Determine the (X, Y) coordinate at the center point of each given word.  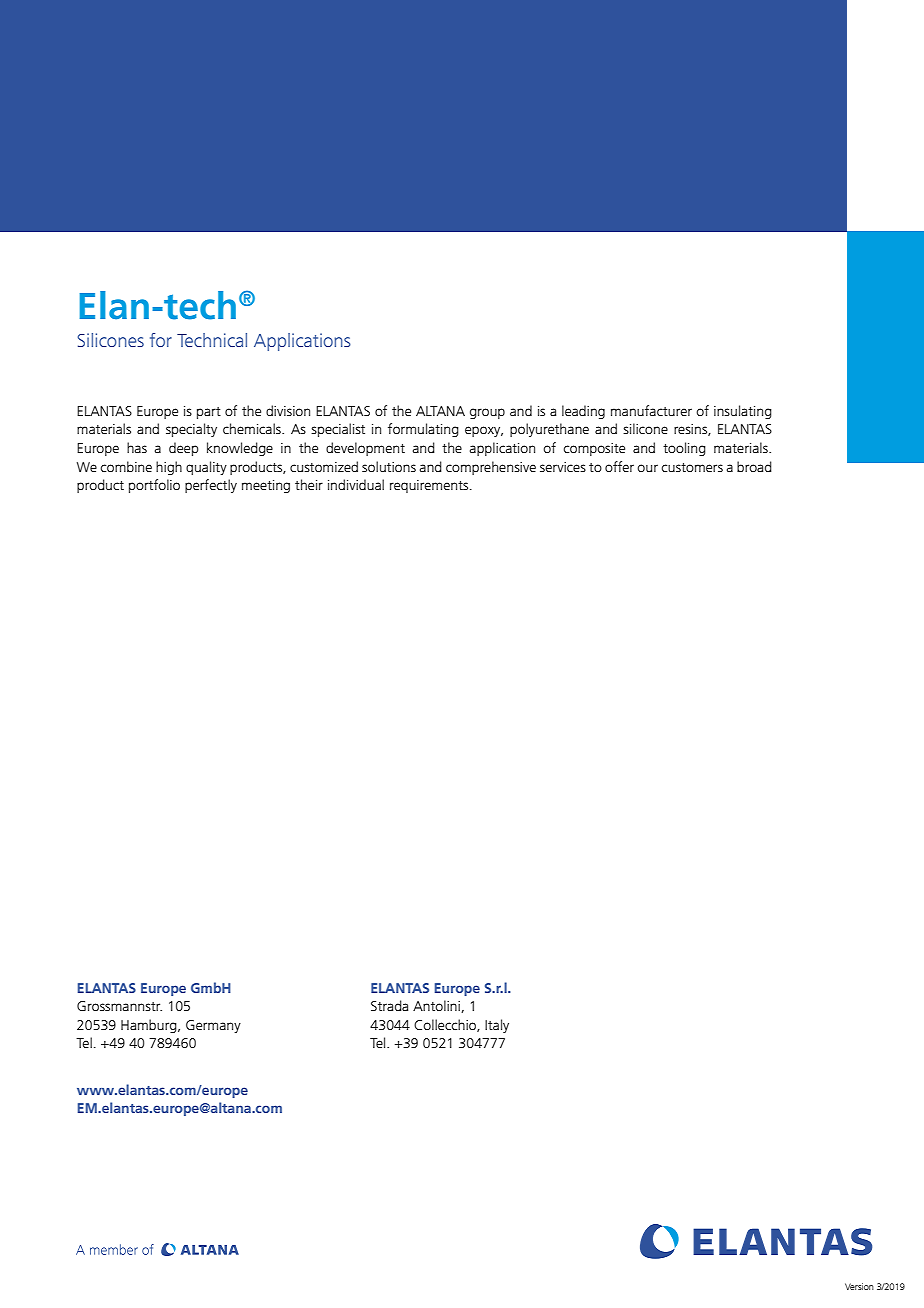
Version (859, 1286)
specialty (191, 430)
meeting (266, 486)
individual (356, 484)
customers (692, 467)
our (647, 468)
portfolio (154, 486)
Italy (497, 1026)
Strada (389, 1005)
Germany (213, 1026)
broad (754, 466)
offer (619, 466)
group (487, 413)
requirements (430, 486)
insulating (743, 412)
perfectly (211, 486)
